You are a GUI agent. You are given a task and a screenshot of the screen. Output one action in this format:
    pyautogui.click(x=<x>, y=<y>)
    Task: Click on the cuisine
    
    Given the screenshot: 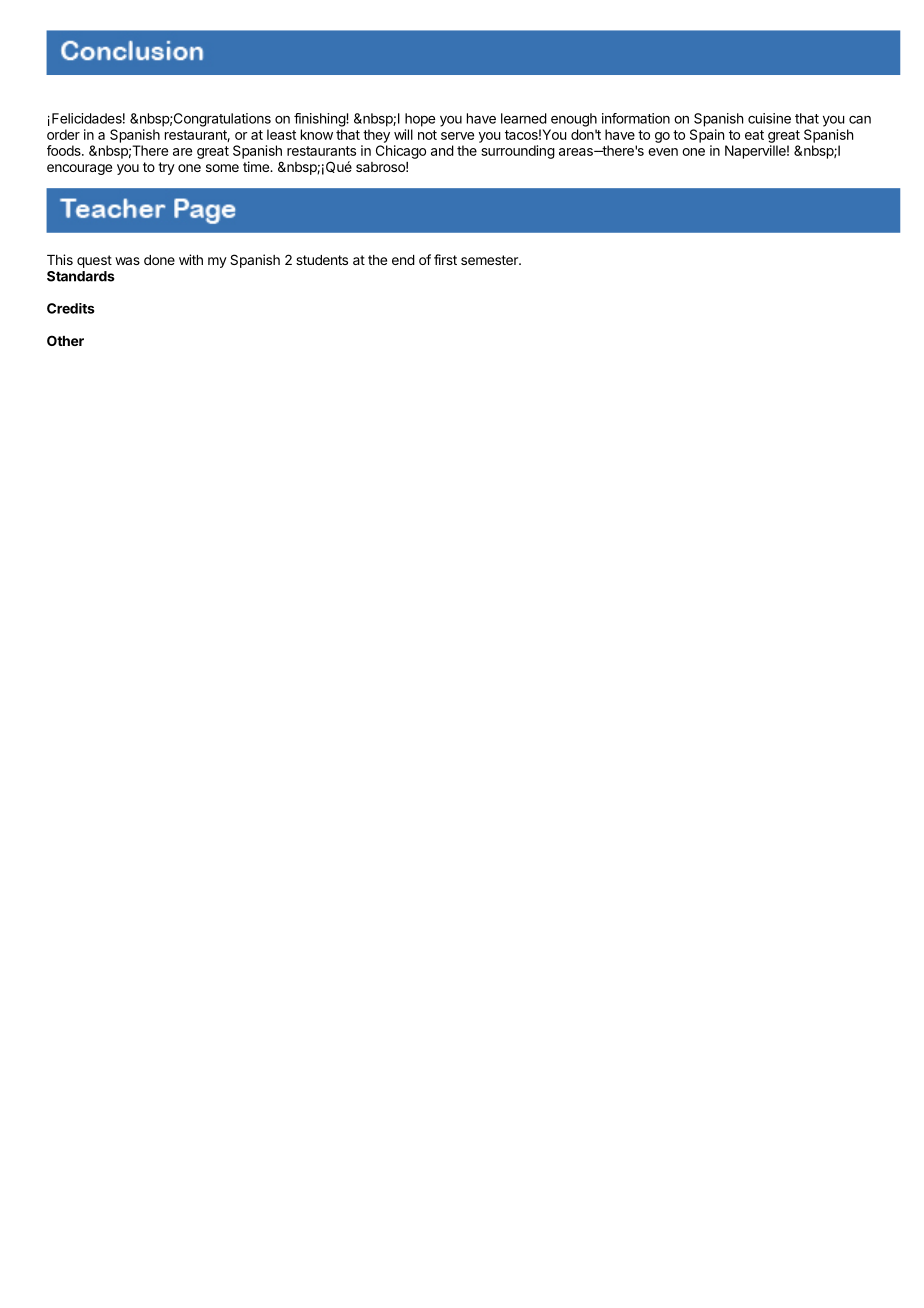 What is the action you would take?
    pyautogui.click(x=769, y=118)
